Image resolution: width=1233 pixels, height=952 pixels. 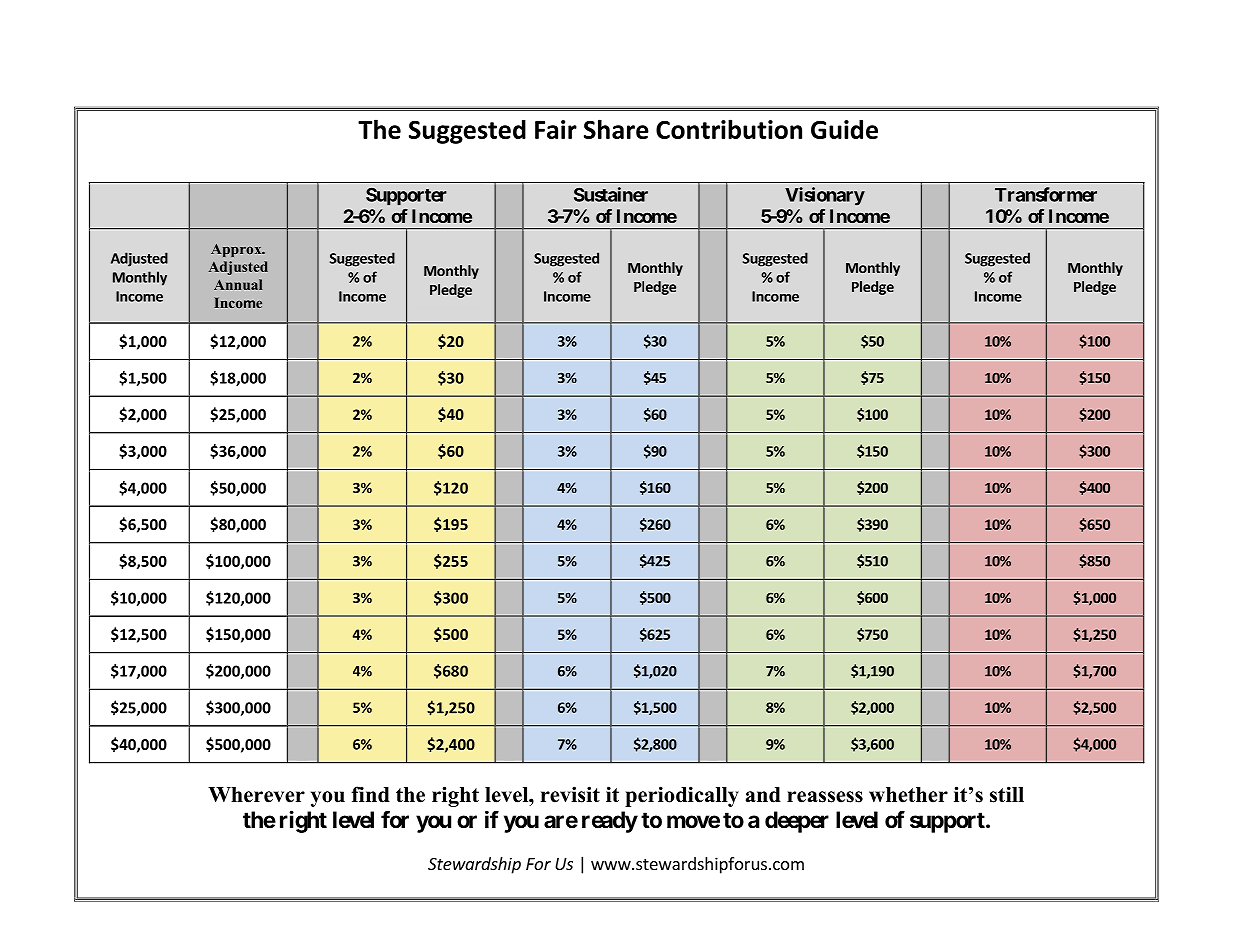 What do you see at coordinates (844, 129) in the image?
I see `Guide` at bounding box center [844, 129].
